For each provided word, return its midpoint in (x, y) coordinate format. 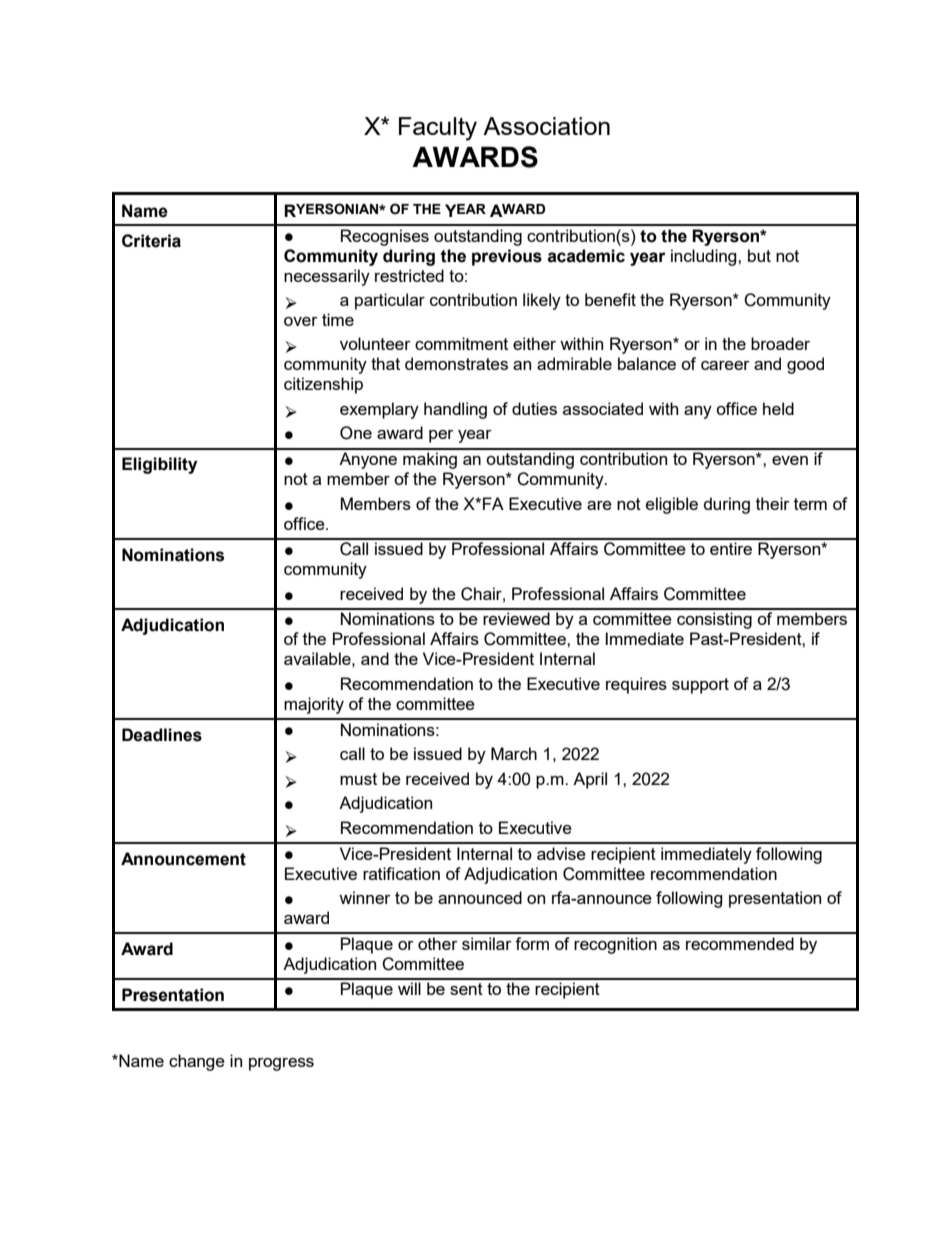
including (705, 257)
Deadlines (162, 735)
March (514, 753)
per (441, 436)
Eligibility (159, 465)
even (790, 460)
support (700, 686)
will (409, 988)
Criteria (151, 241)
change (197, 1062)
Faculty (438, 129)
